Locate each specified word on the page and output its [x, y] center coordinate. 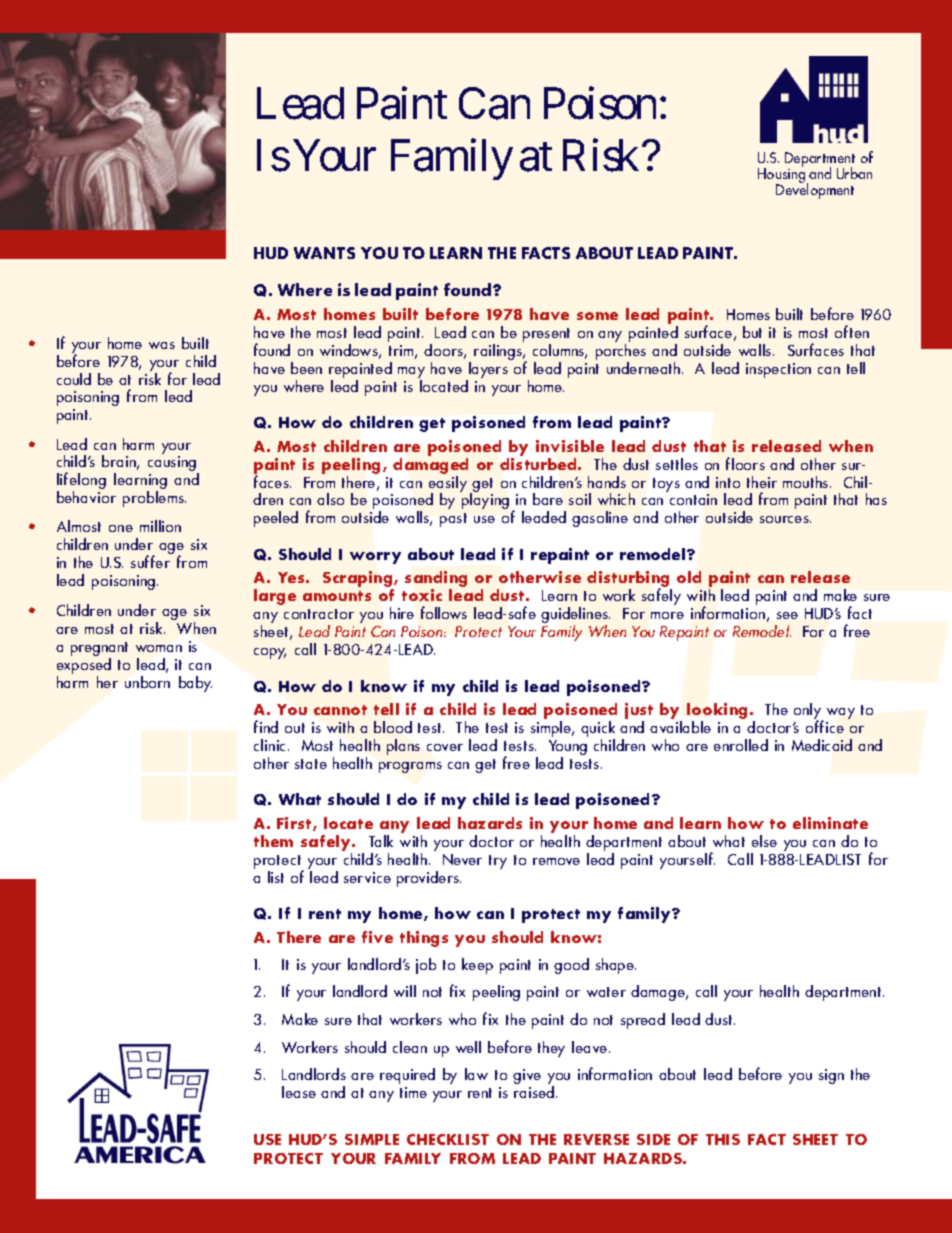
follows [444, 612]
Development [815, 190]
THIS [723, 1139]
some [597, 316]
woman [159, 648]
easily [448, 483]
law [476, 1074]
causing [173, 465]
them [273, 841]
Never [462, 859]
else [764, 841]
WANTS [324, 253]
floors [745, 463]
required [407, 1076]
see [787, 615]
